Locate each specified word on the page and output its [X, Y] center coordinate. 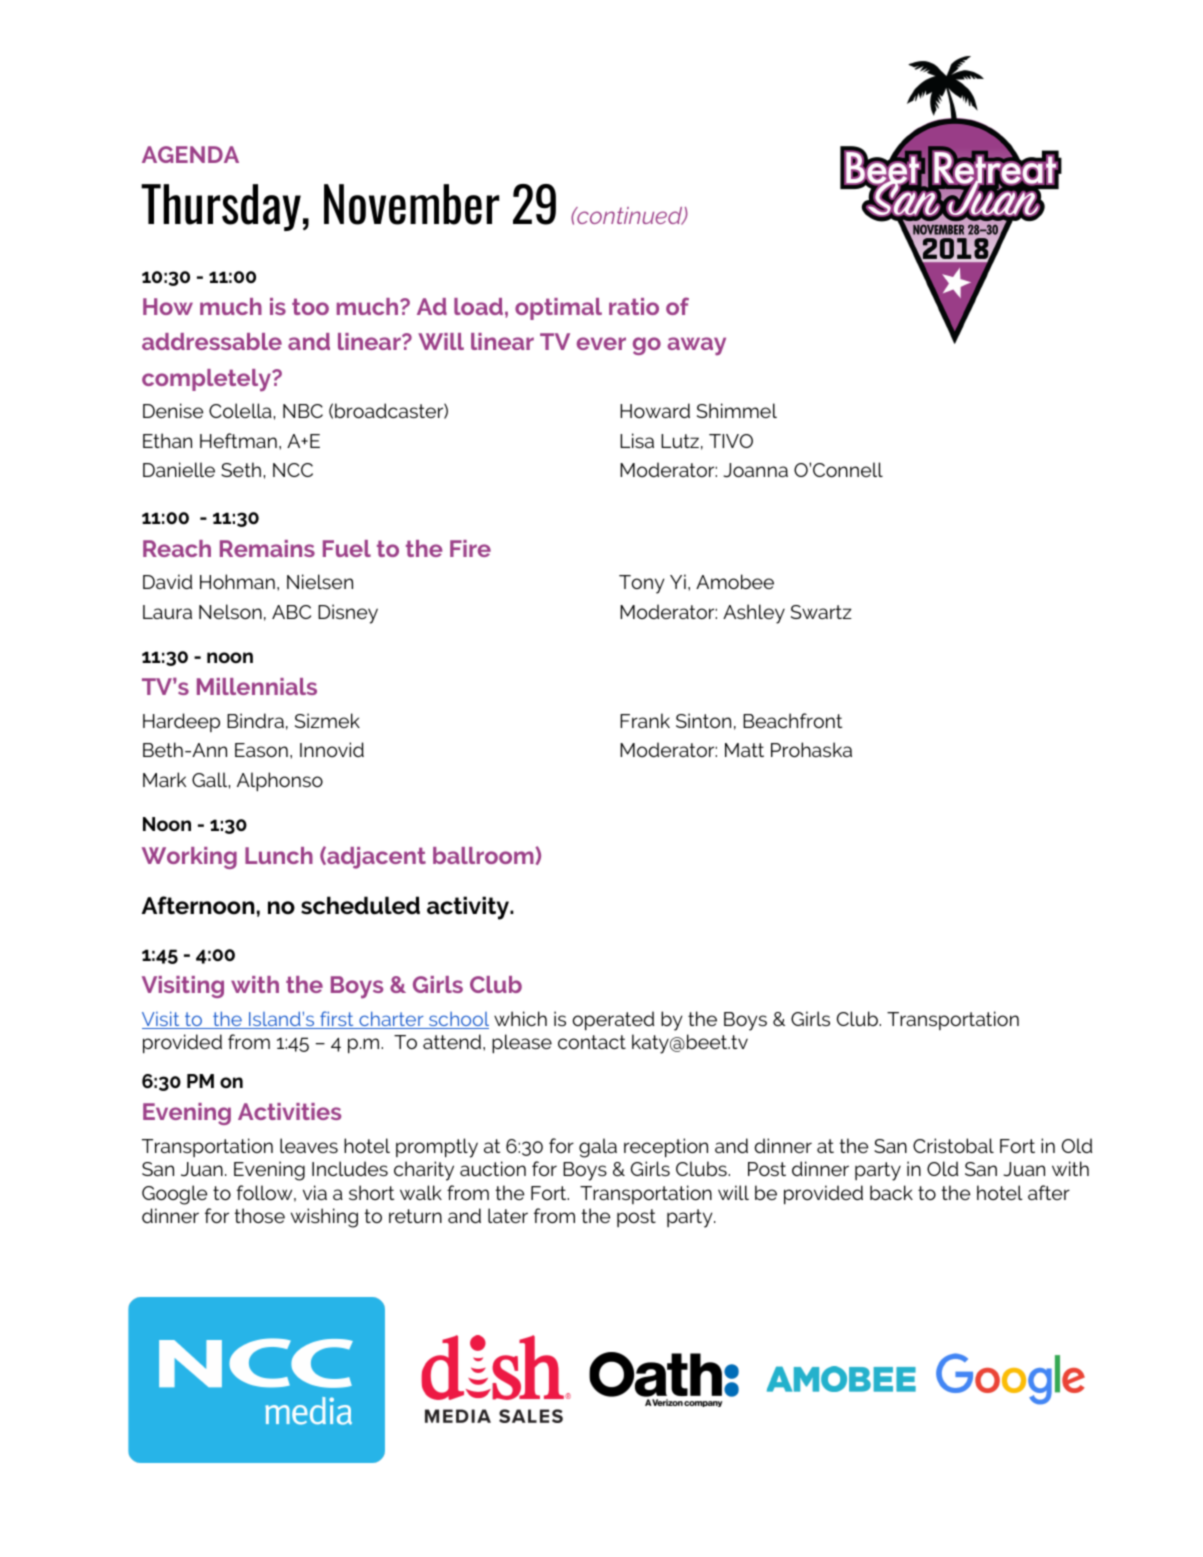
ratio [634, 306]
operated [613, 1020]
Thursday [221, 207]
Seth [241, 469]
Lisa [637, 440]
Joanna [755, 470]
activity [469, 908]
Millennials [257, 686]
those [259, 1215]
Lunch [279, 855]
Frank [645, 720]
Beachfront [792, 720]
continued [630, 216]
